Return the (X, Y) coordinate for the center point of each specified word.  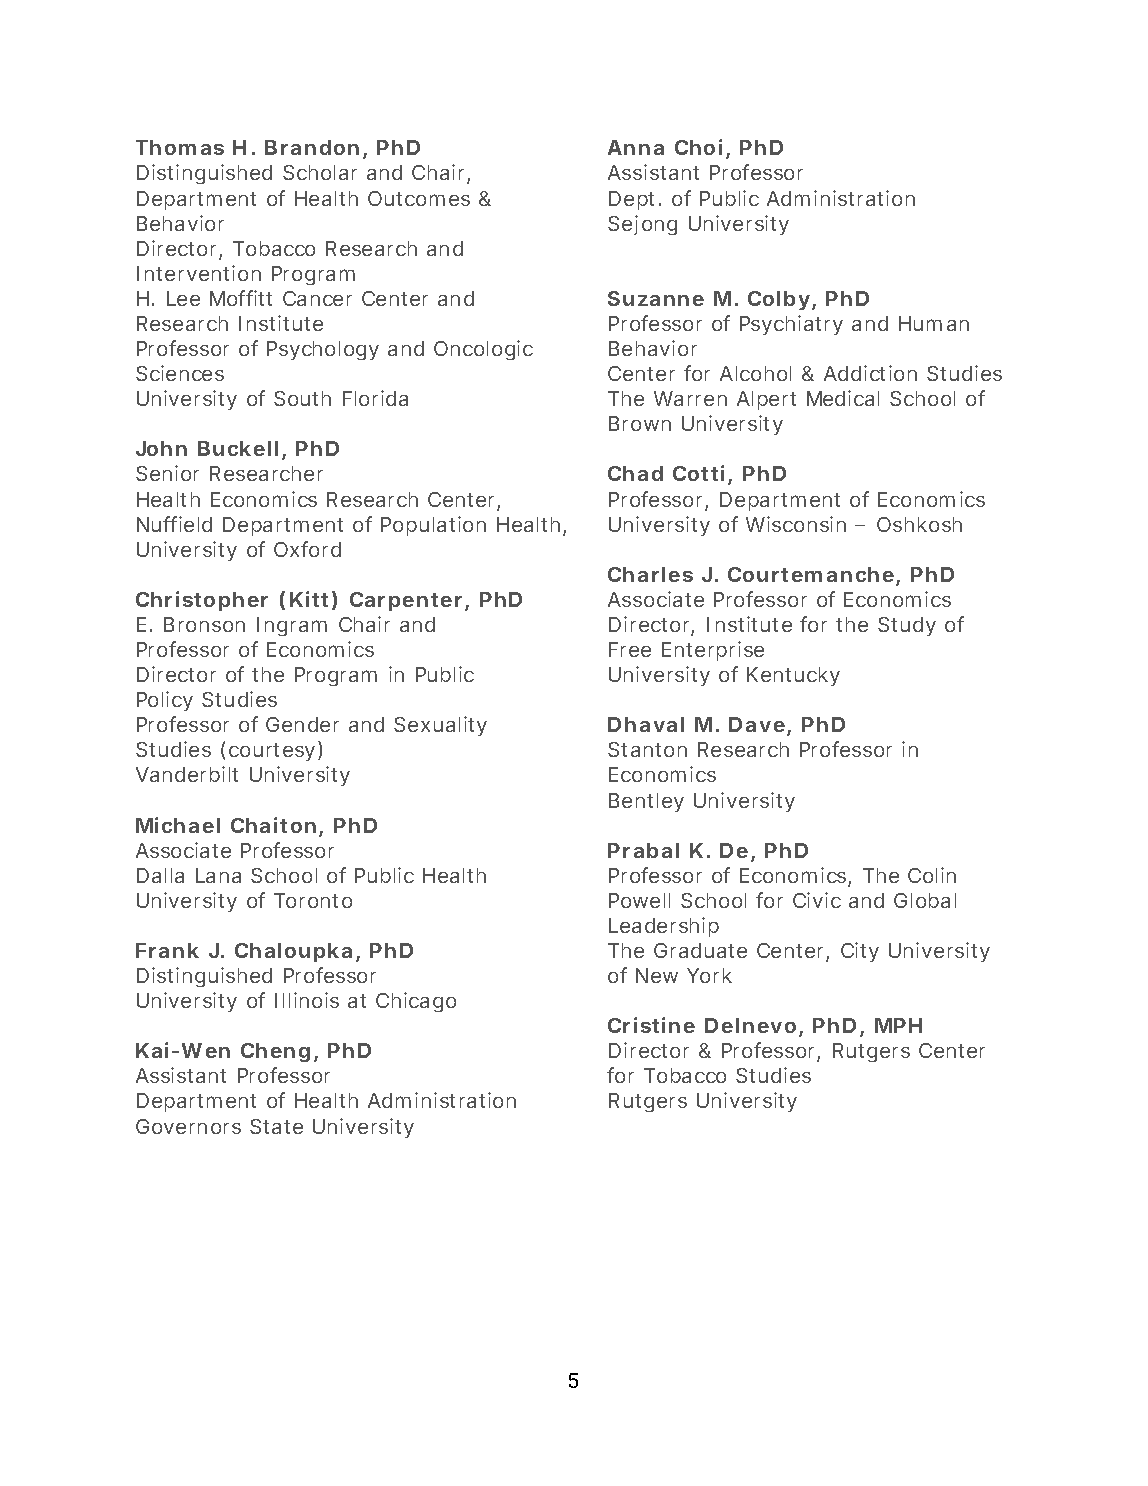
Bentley (646, 802)
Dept (635, 200)
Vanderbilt (187, 774)
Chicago (416, 1002)
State (276, 1126)
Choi (698, 147)
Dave (758, 726)
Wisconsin (796, 524)
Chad (635, 473)
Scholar (320, 172)
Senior (167, 473)
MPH (898, 1025)
